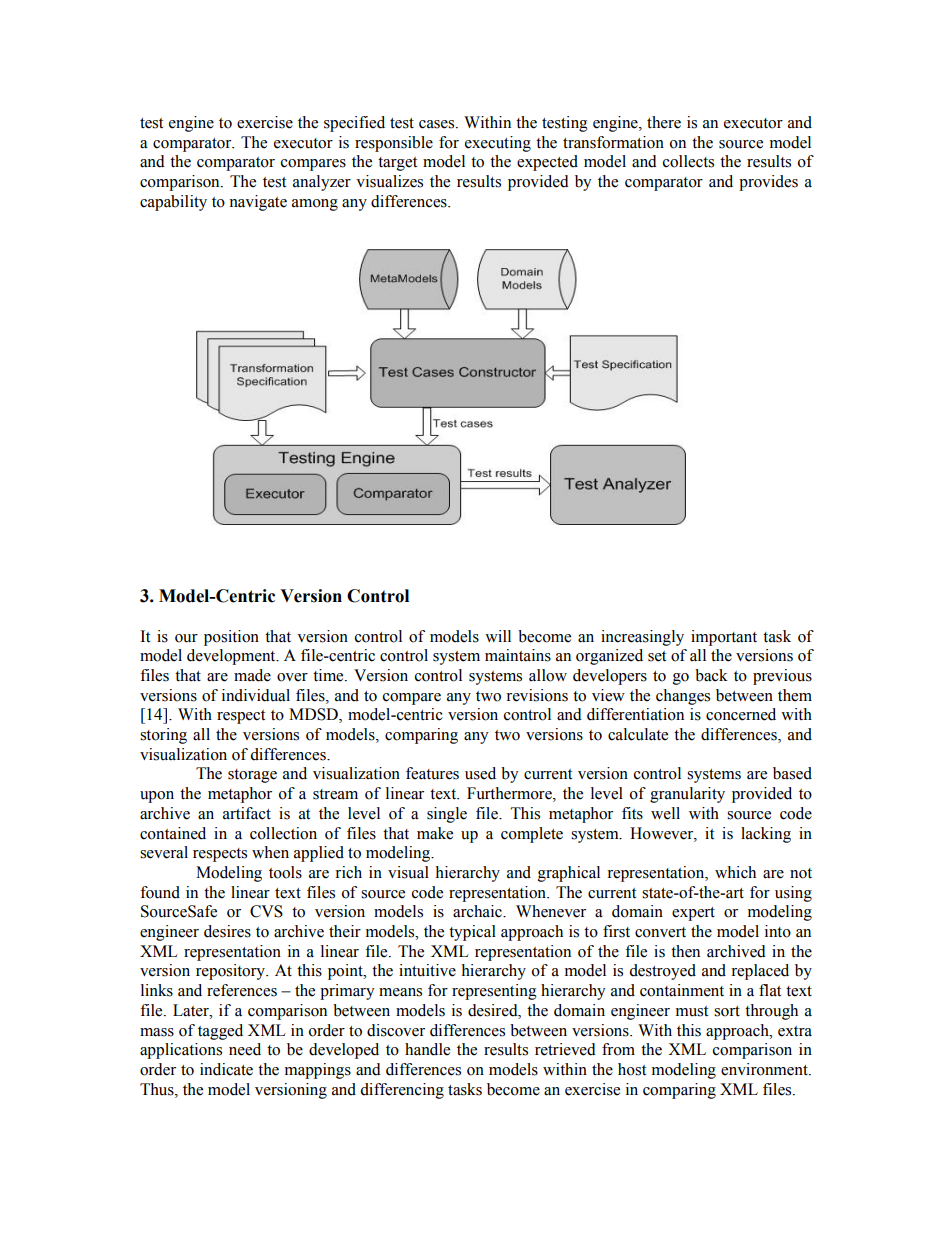  I want to click on collects, so click(688, 161).
